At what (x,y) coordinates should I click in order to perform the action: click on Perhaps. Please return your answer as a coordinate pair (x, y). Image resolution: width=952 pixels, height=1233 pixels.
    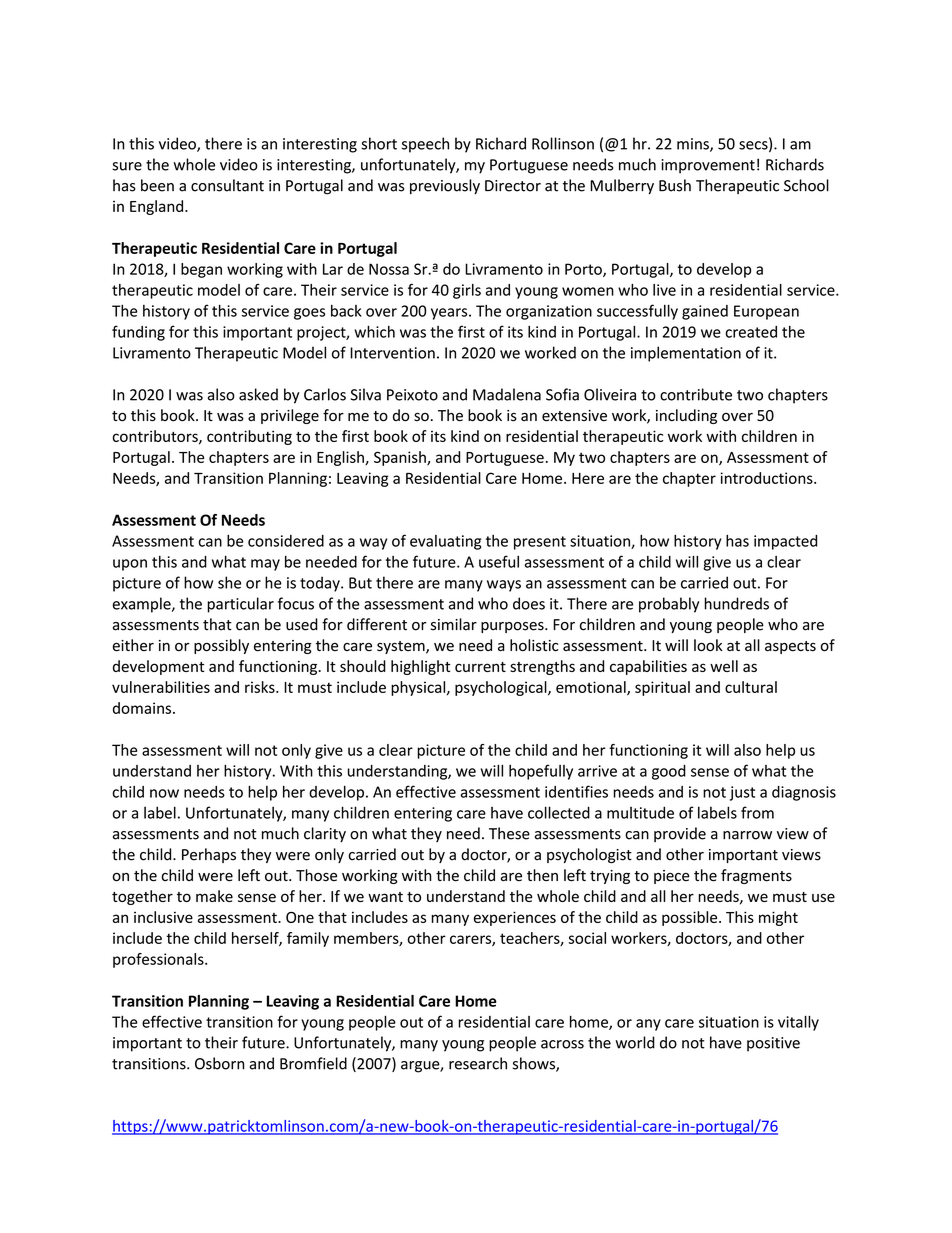
    Looking at the image, I should click on (209, 855).
